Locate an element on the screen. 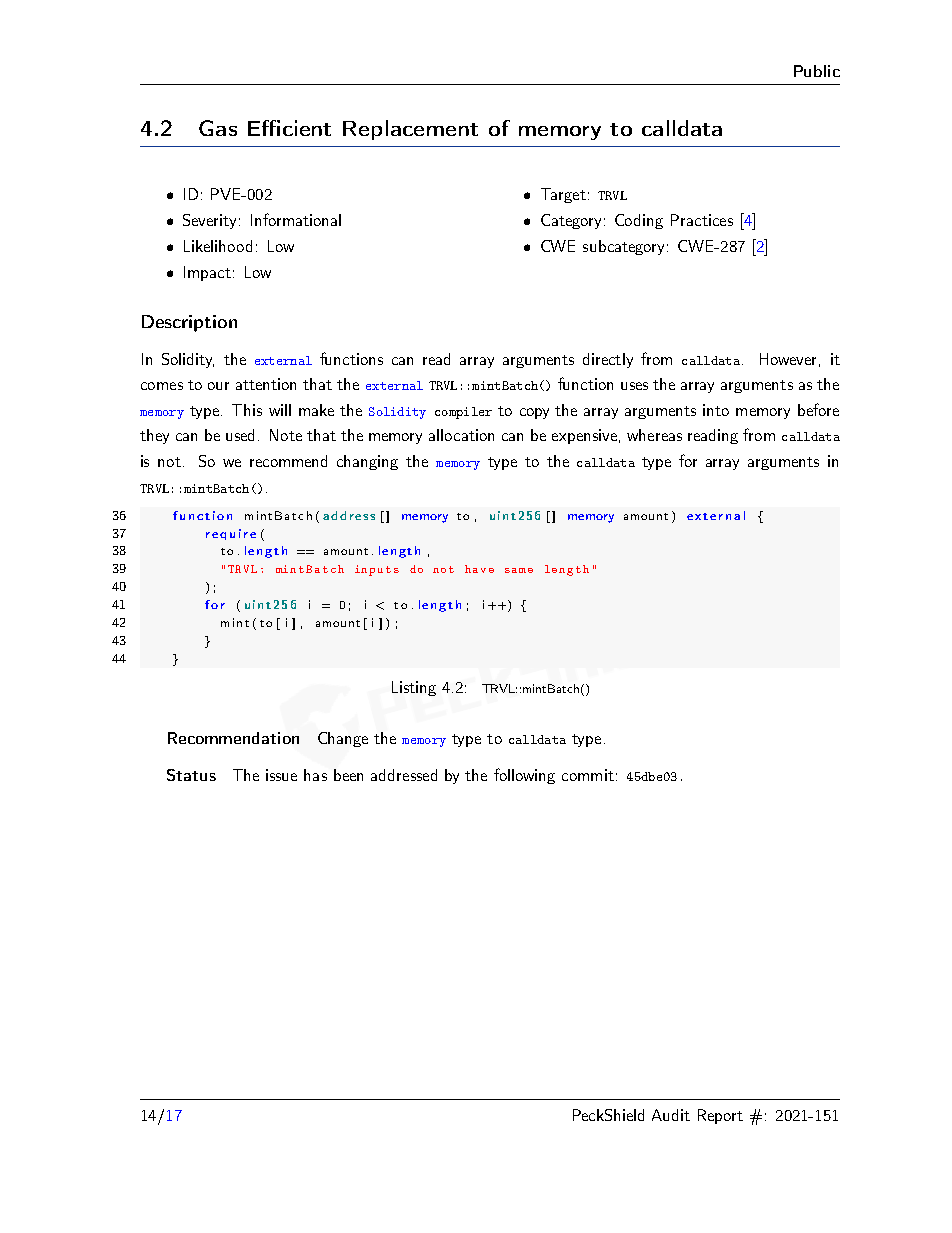 The height and width of the screenshot is (1233, 952). Audit is located at coordinates (671, 1115).
